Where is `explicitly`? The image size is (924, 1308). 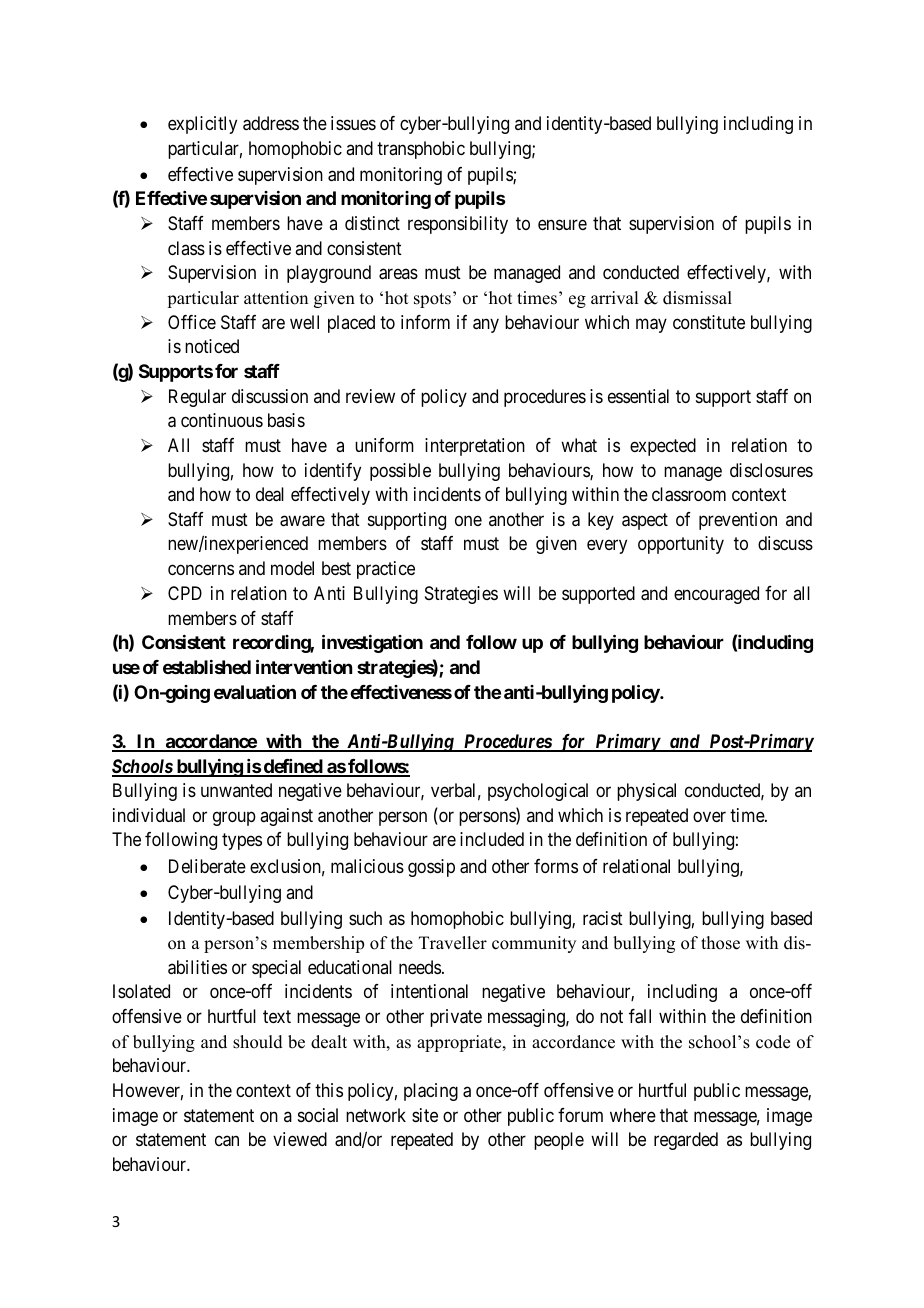 explicitly is located at coordinates (202, 125).
